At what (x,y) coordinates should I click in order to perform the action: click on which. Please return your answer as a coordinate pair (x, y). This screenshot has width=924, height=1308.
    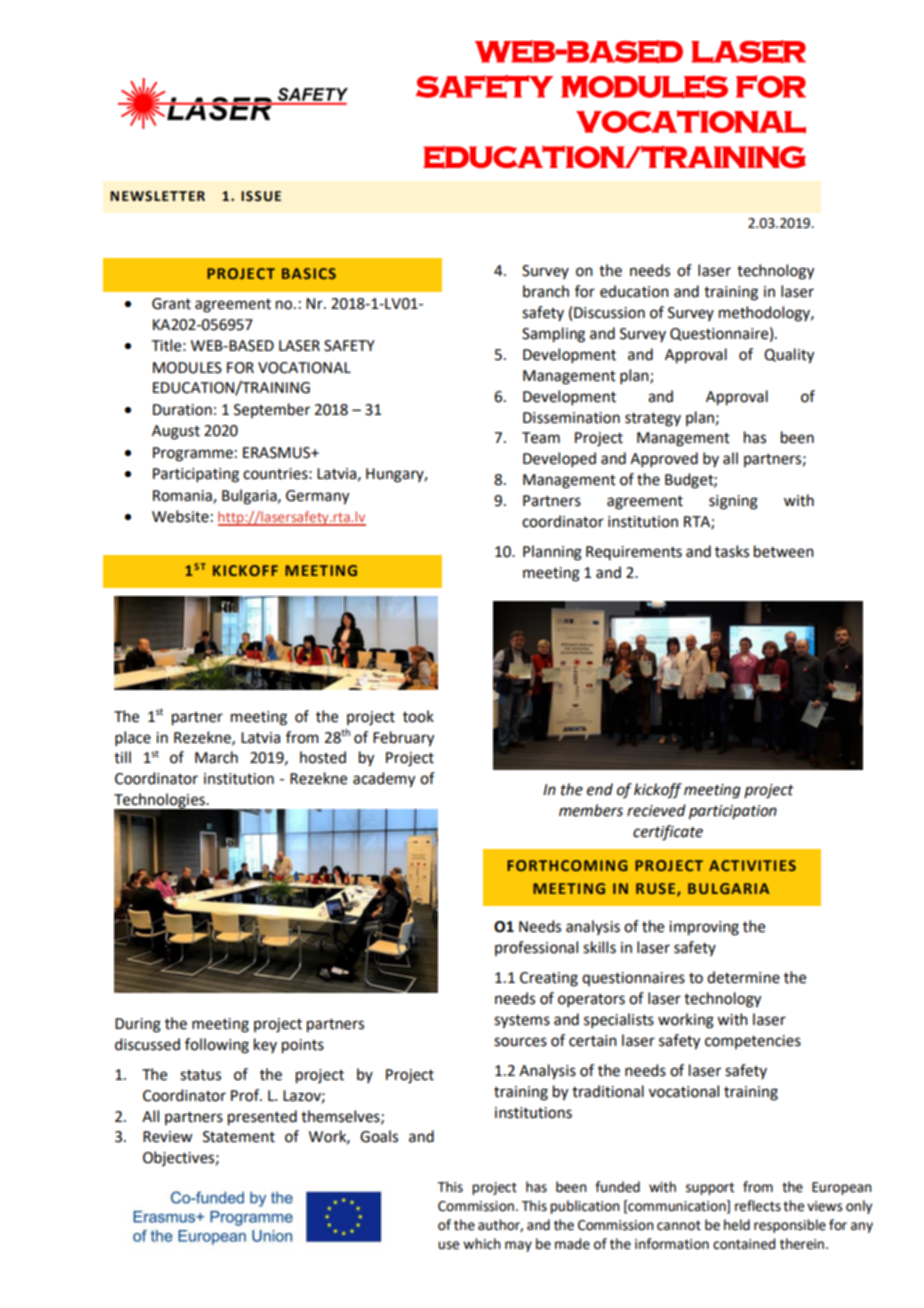
    Looking at the image, I should click on (482, 1244).
